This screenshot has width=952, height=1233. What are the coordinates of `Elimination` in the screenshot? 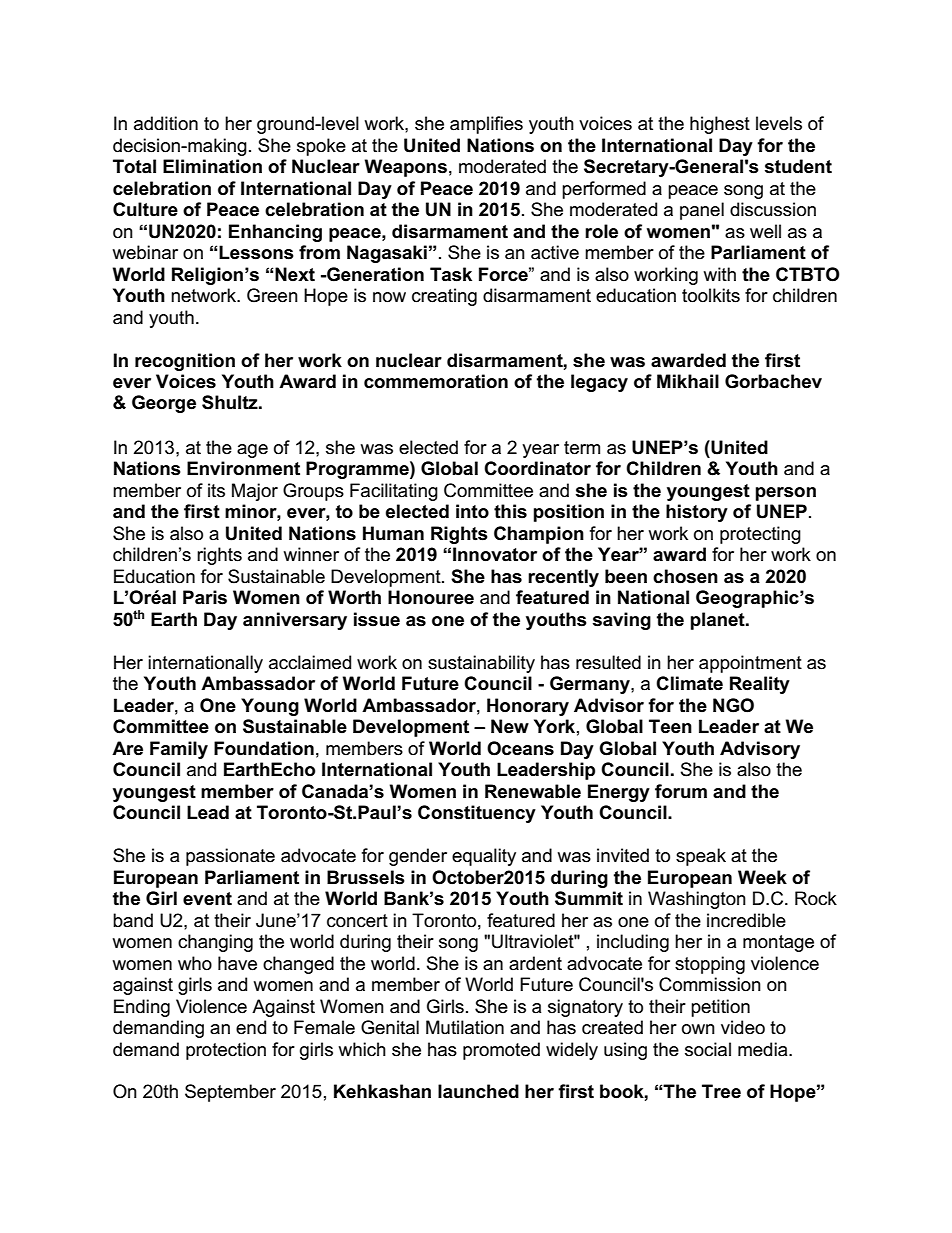 It's located at (212, 166).
